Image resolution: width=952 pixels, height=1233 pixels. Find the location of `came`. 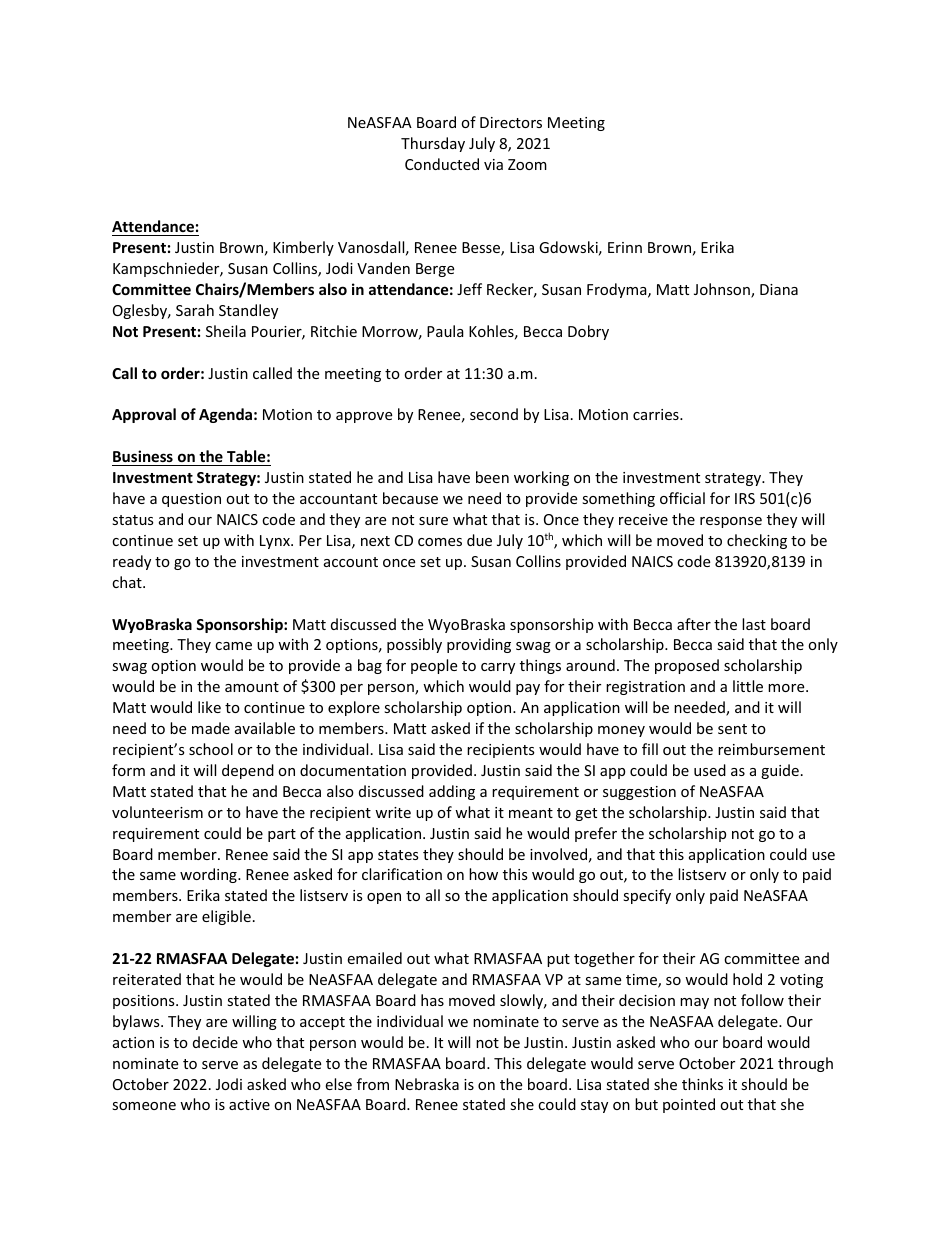

came is located at coordinates (233, 646).
